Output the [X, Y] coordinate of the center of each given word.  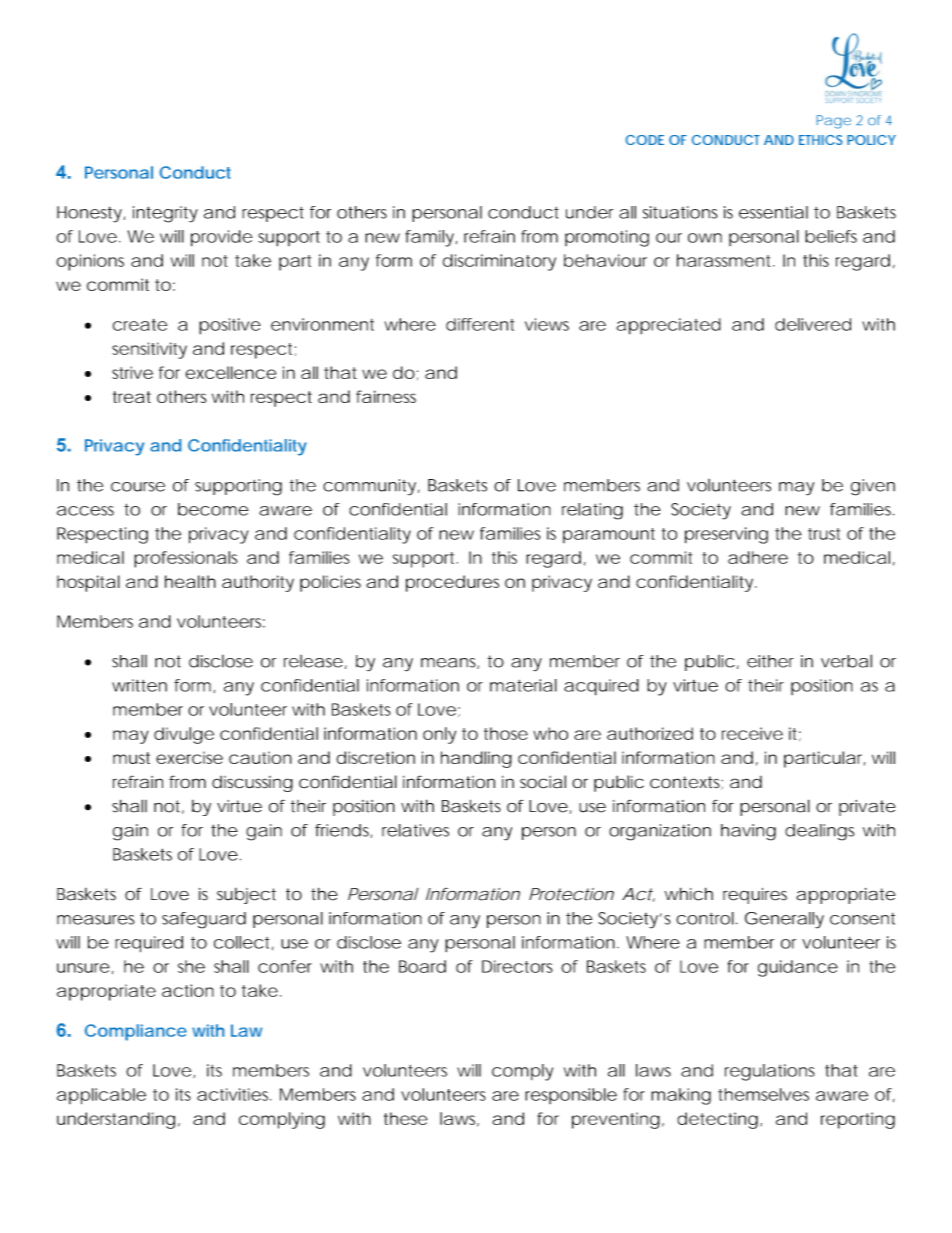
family [429, 238]
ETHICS [821, 140]
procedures [452, 583]
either [770, 661]
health [190, 581]
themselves [763, 1094]
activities [234, 1094]
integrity [165, 214]
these [405, 1118]
